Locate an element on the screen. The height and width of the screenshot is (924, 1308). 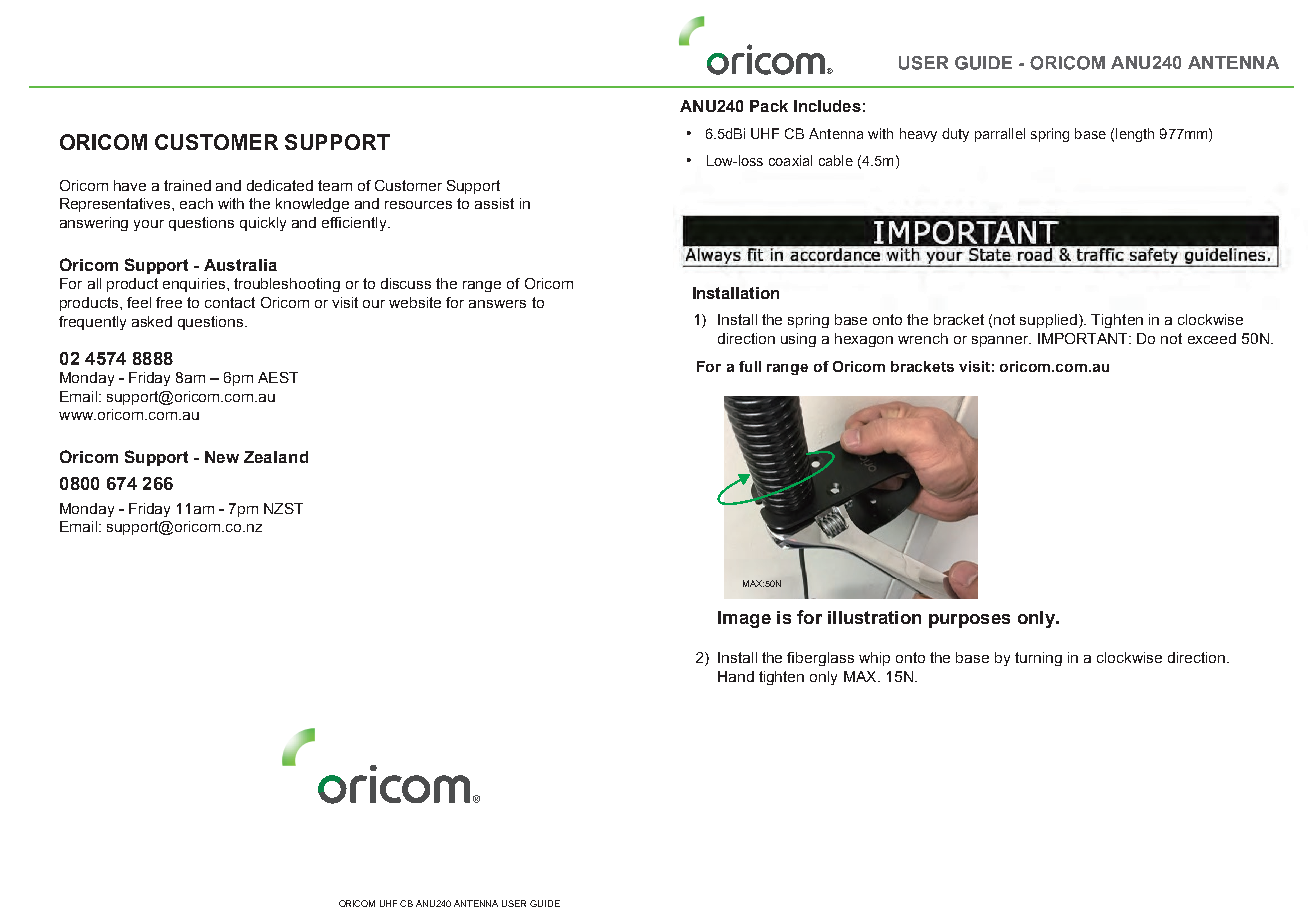
purposes is located at coordinates (969, 621).
